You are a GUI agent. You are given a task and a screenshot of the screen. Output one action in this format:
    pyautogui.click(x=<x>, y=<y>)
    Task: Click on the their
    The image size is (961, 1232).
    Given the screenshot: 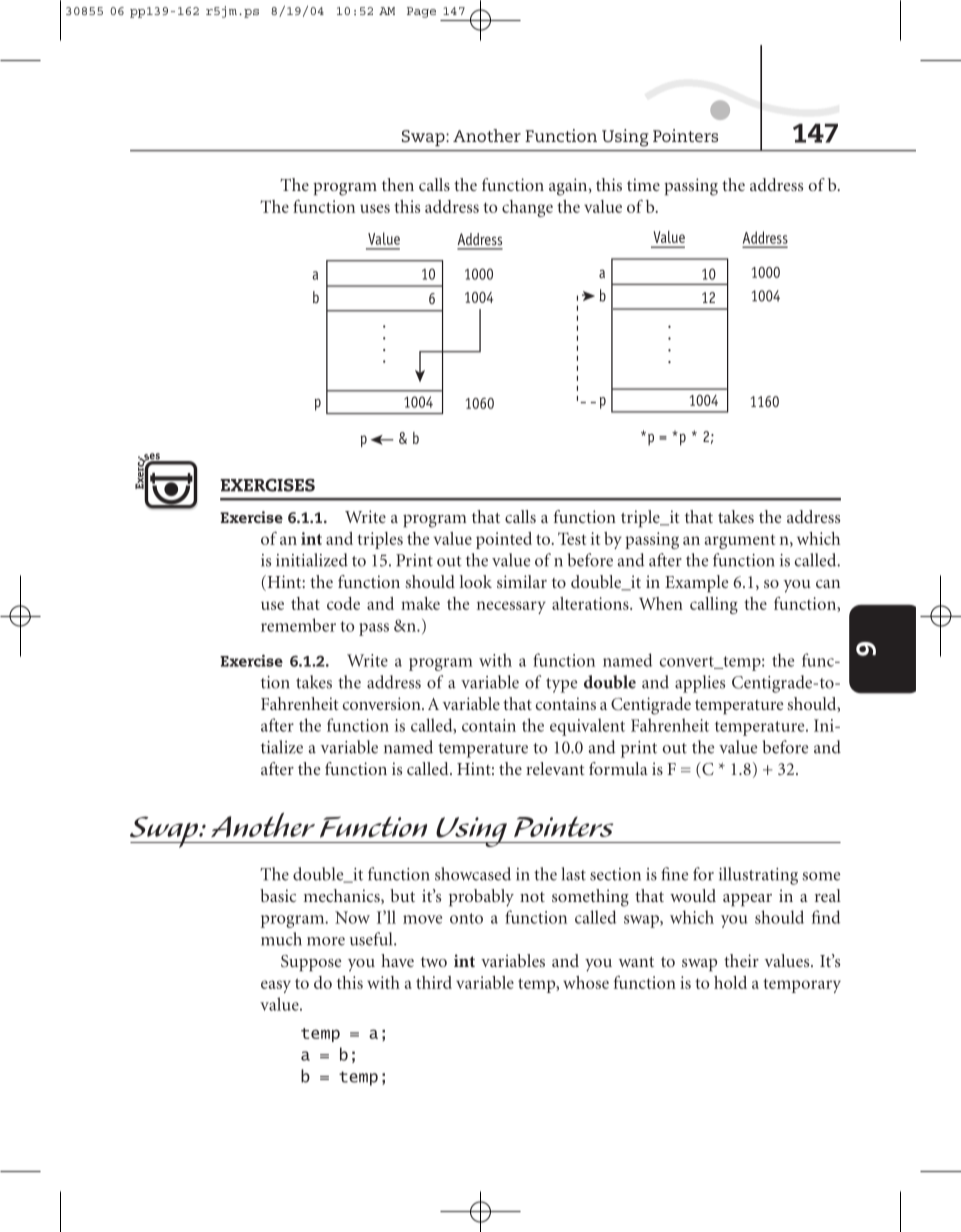 What is the action you would take?
    pyautogui.click(x=741, y=960)
